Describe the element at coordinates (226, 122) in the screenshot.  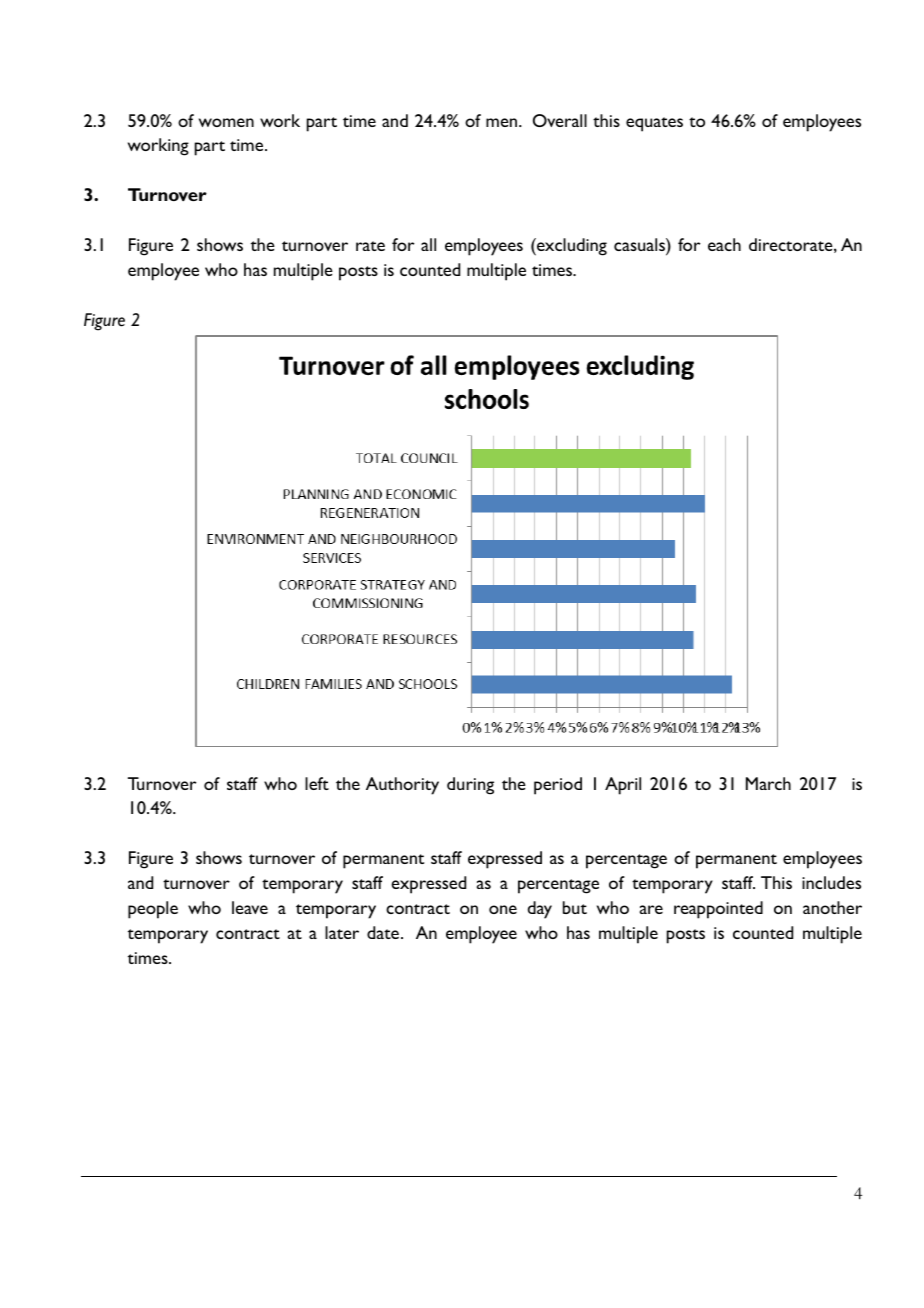
I see `women` at that location.
